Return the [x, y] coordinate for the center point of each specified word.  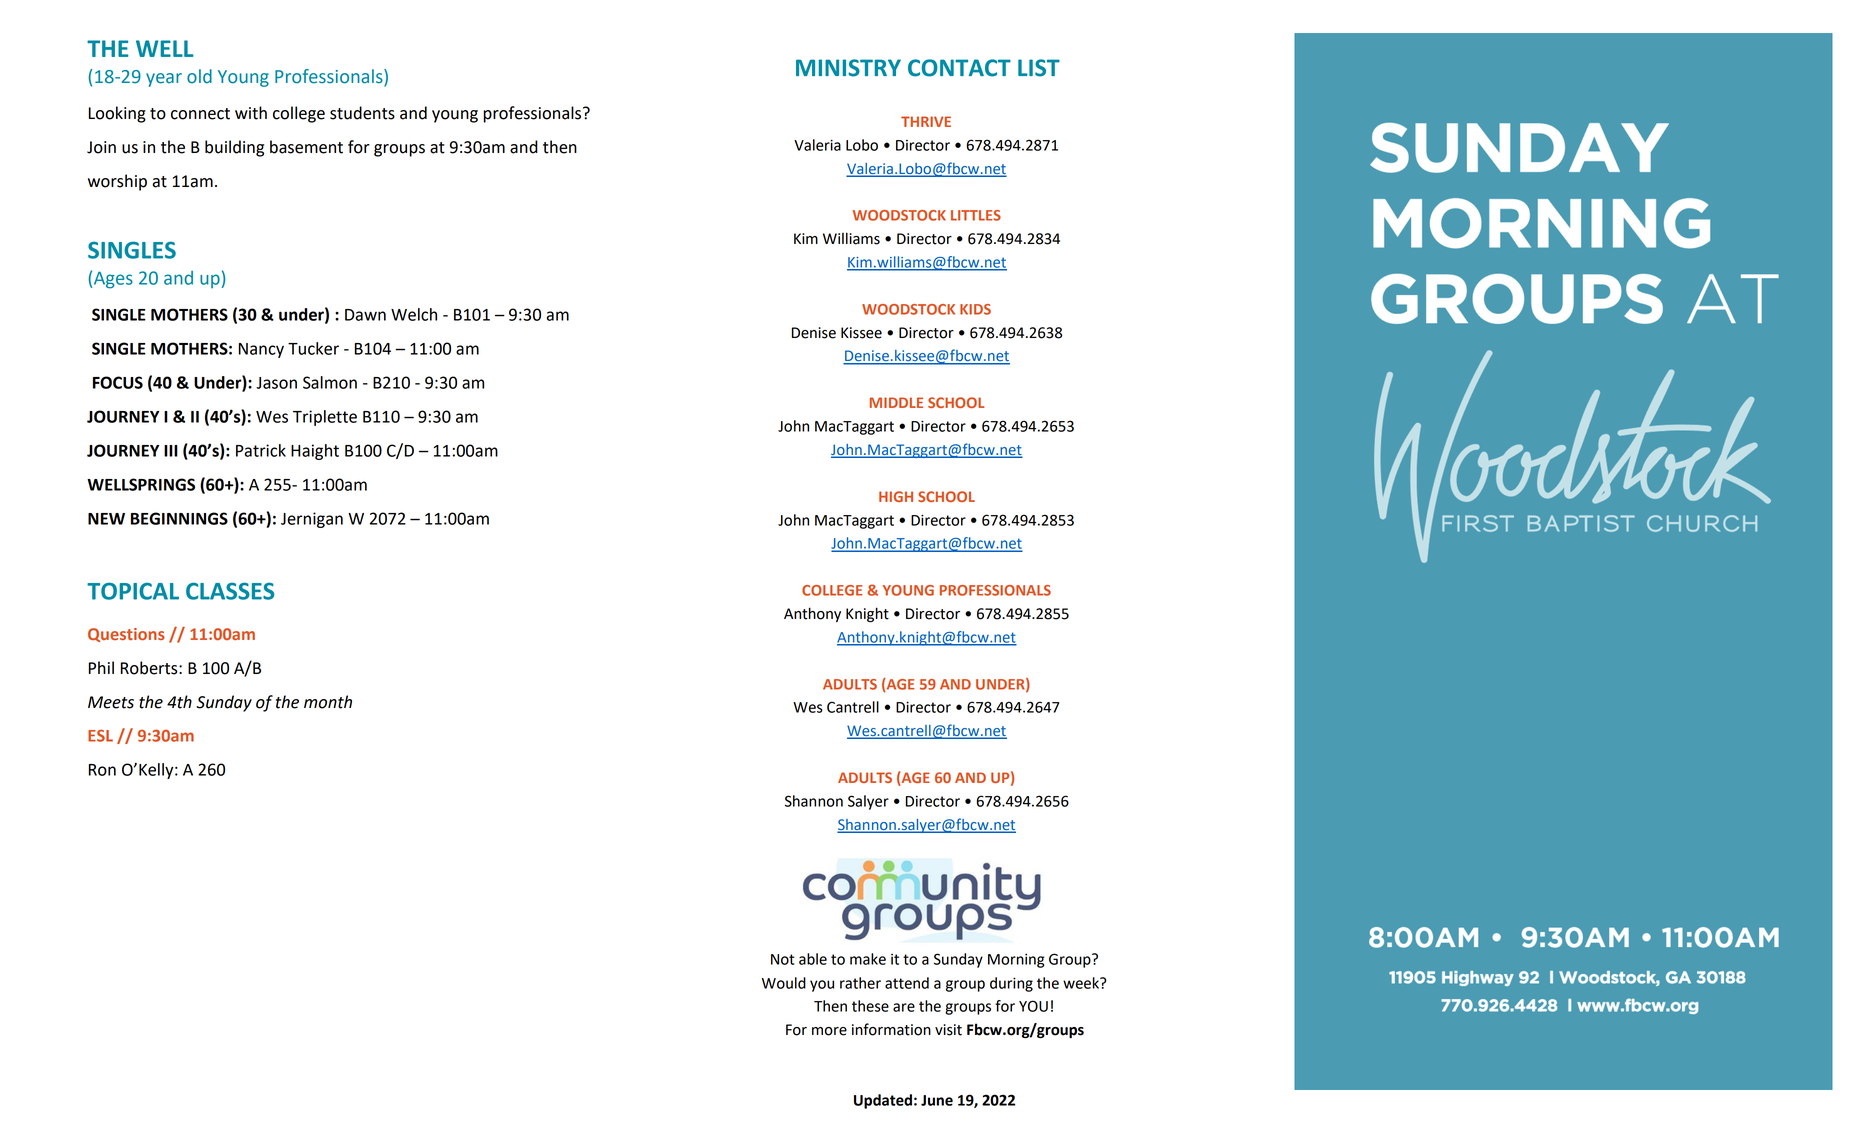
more [829, 1031]
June [937, 1100]
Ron [102, 770]
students [362, 113]
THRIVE [926, 121]
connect [200, 114]
